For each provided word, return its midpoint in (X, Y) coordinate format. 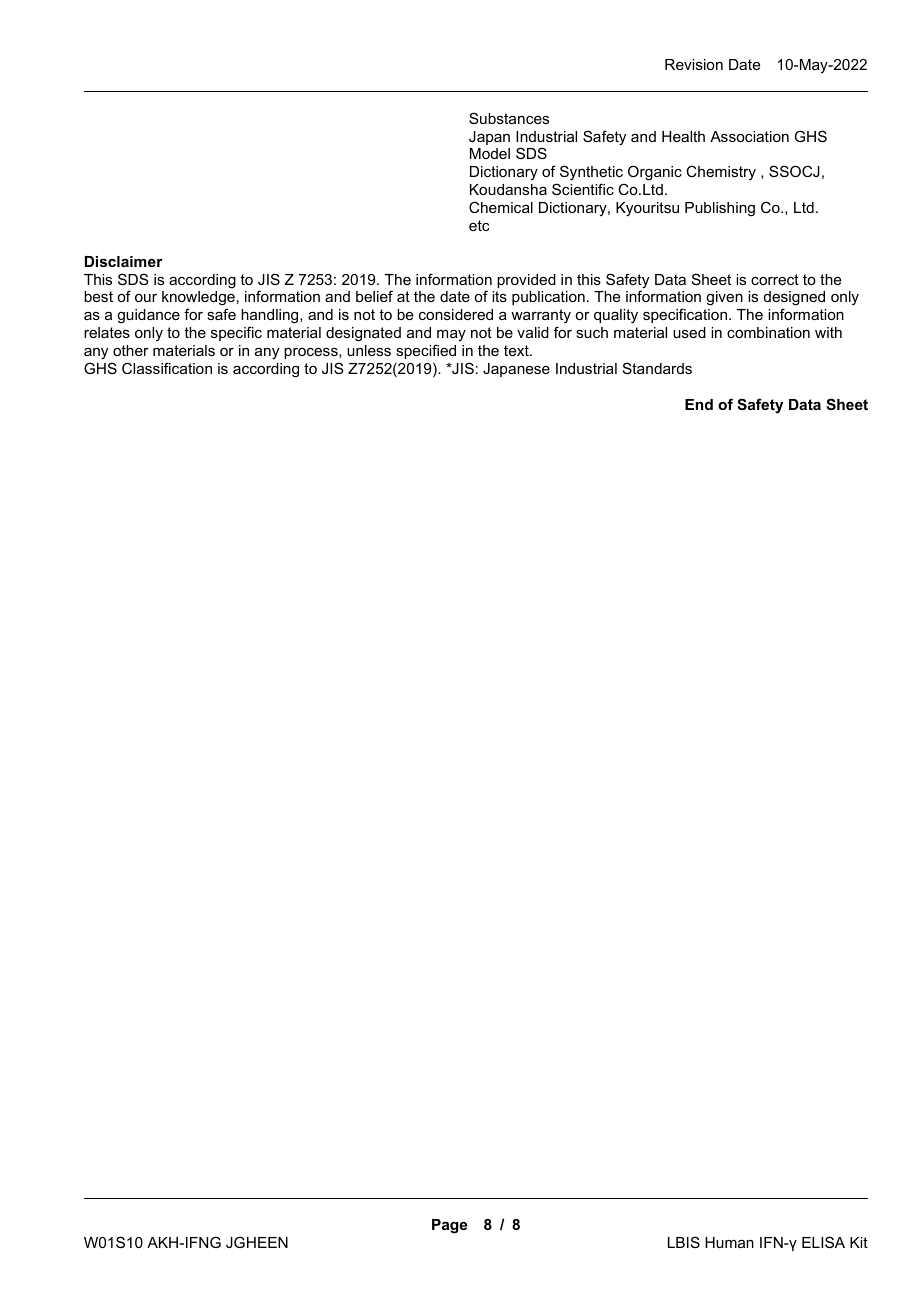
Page (449, 1226)
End (699, 404)
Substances (509, 118)
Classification (167, 368)
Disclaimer (124, 261)
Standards (657, 368)
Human (729, 1242)
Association (749, 136)
